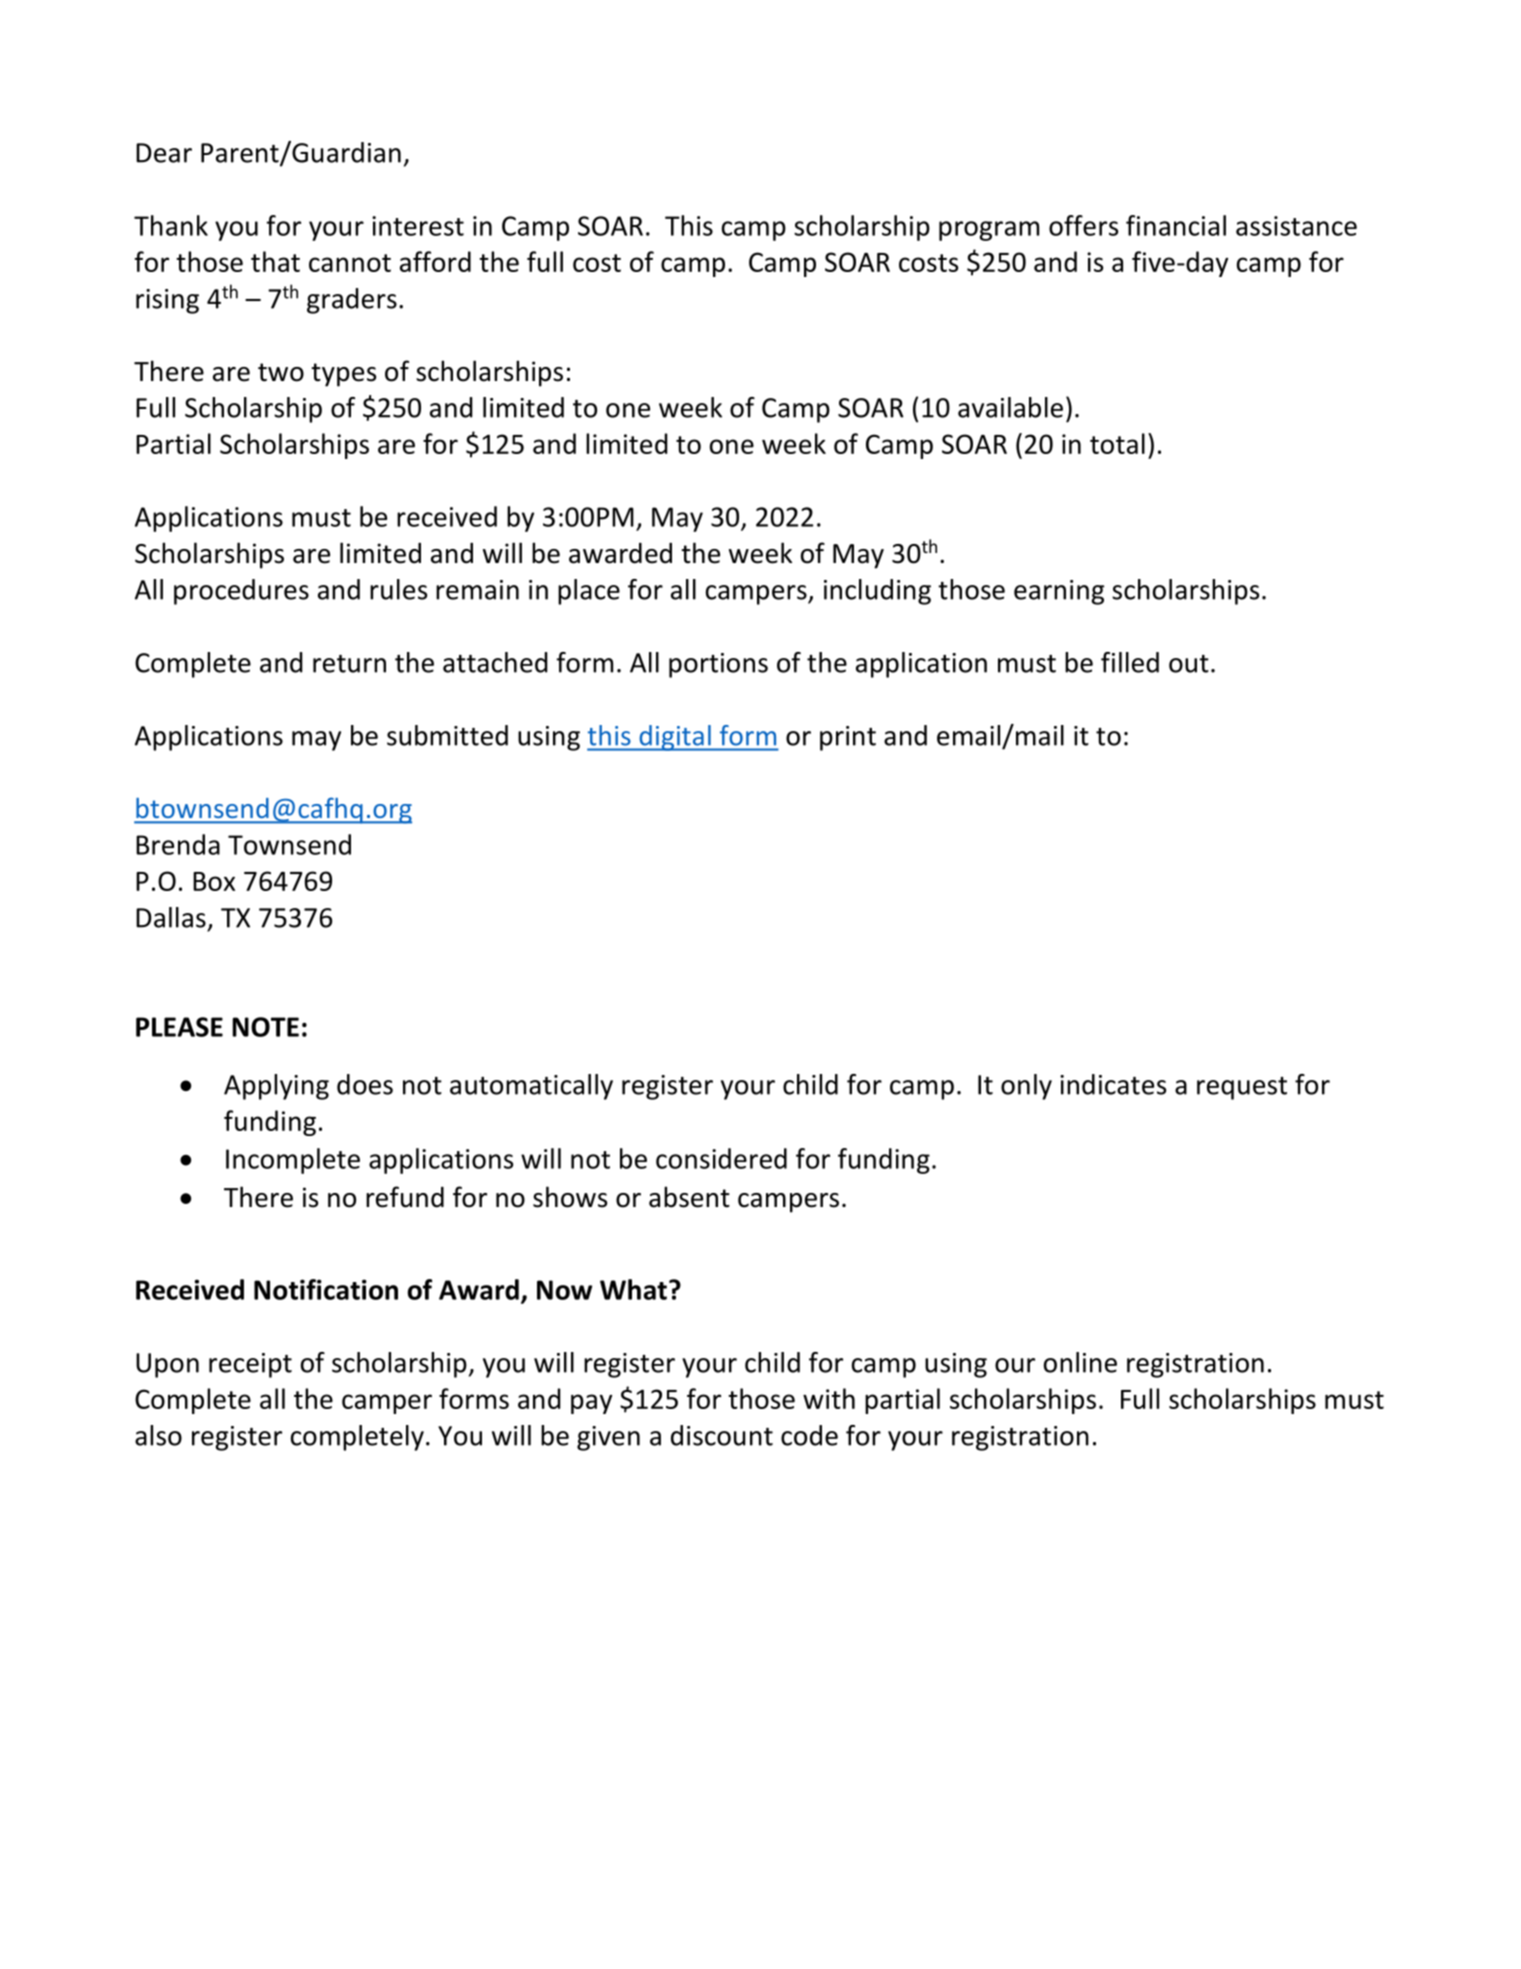 This page has width=1521, height=1969. I want to click on financial, so click(1176, 225).
